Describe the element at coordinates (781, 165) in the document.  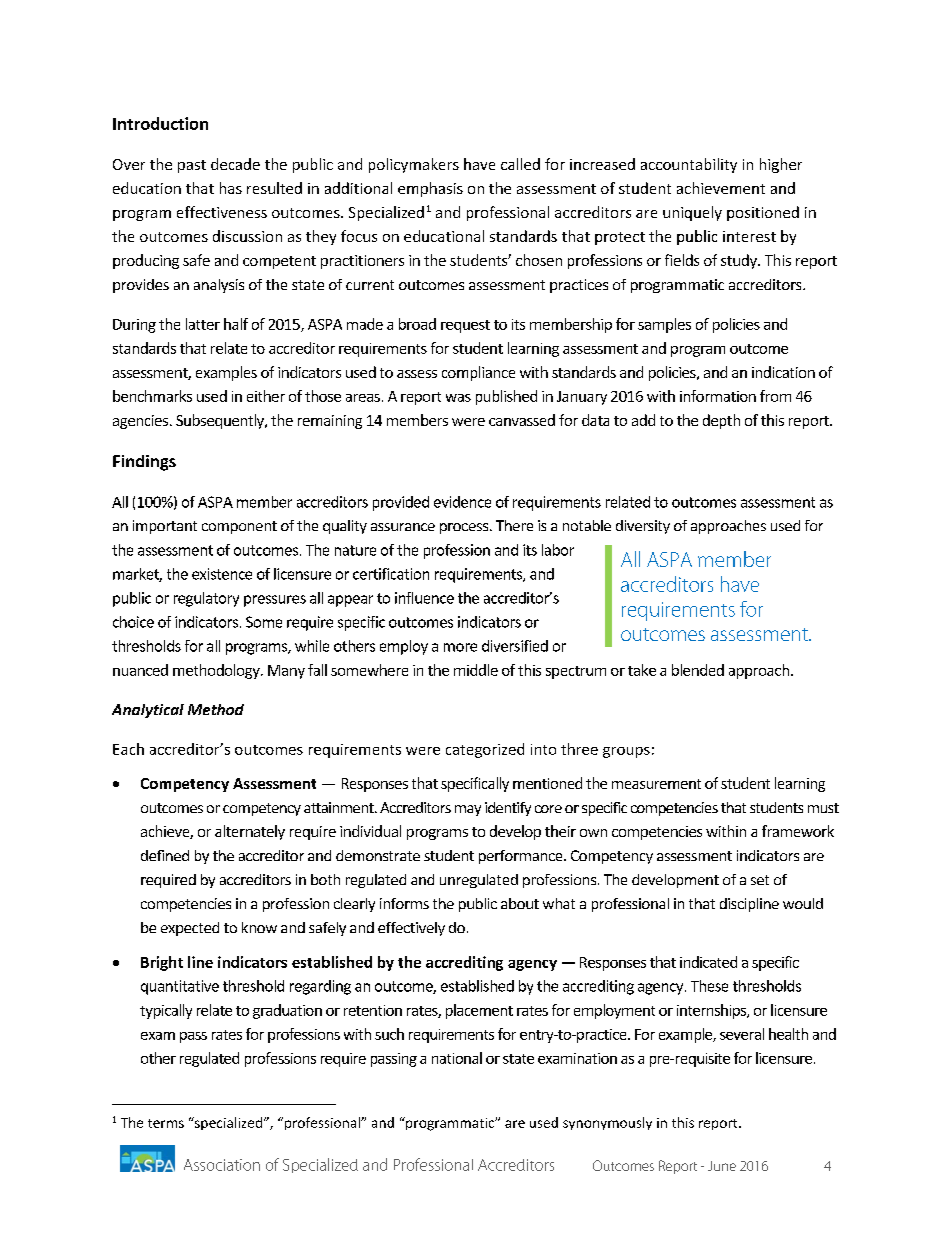
I see `higher` at that location.
